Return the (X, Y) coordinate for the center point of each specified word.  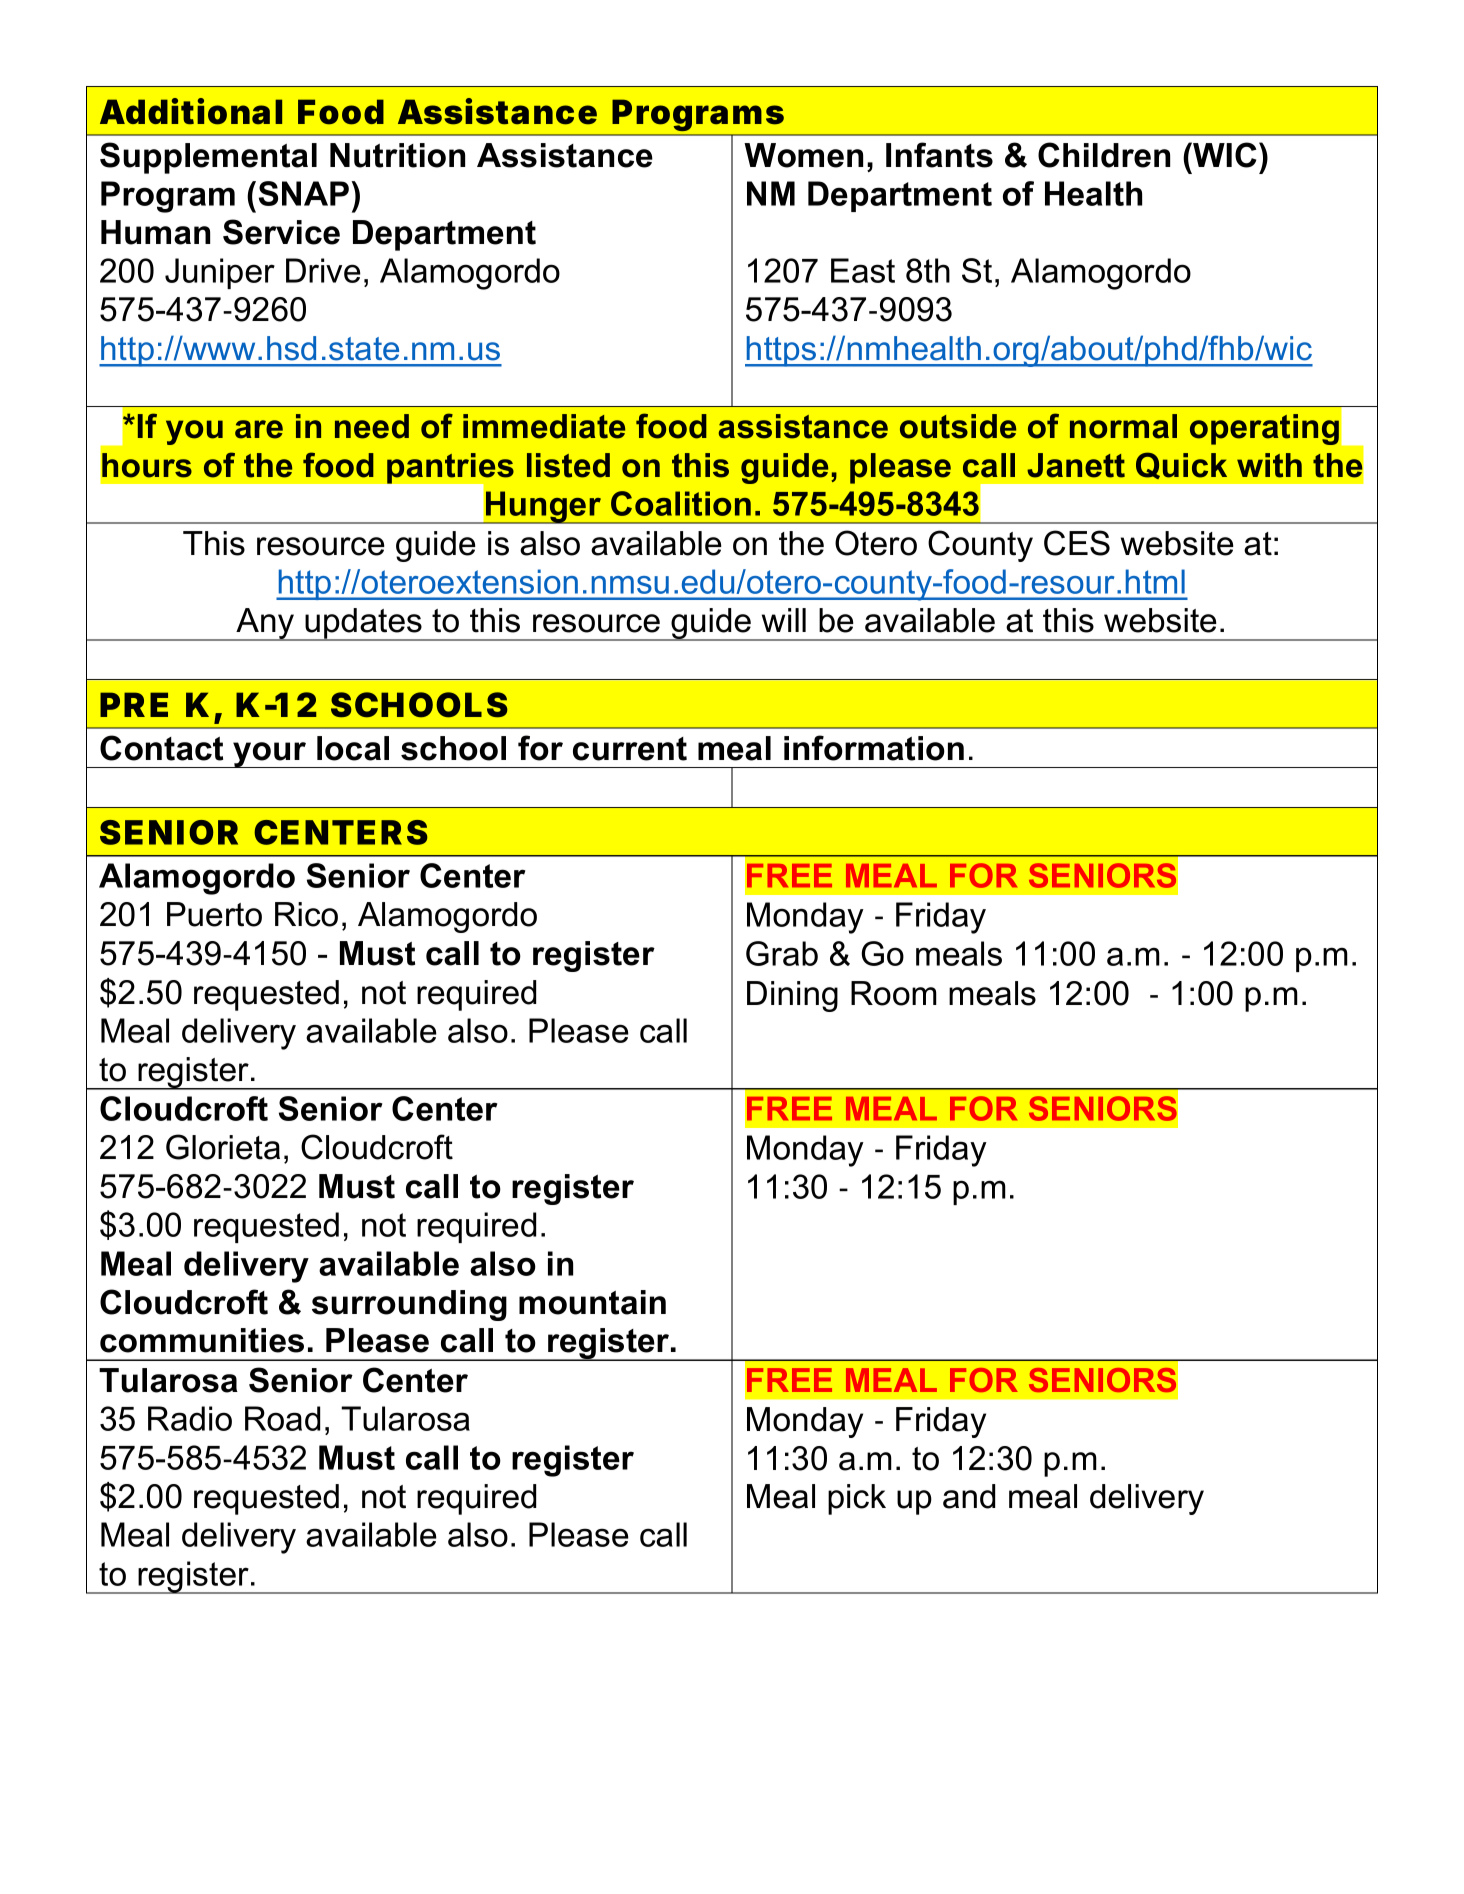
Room (894, 993)
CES (1077, 543)
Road (282, 1418)
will (784, 620)
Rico (306, 914)
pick (857, 1499)
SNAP (304, 193)
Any (265, 624)
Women (803, 155)
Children (1104, 155)
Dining (792, 996)
